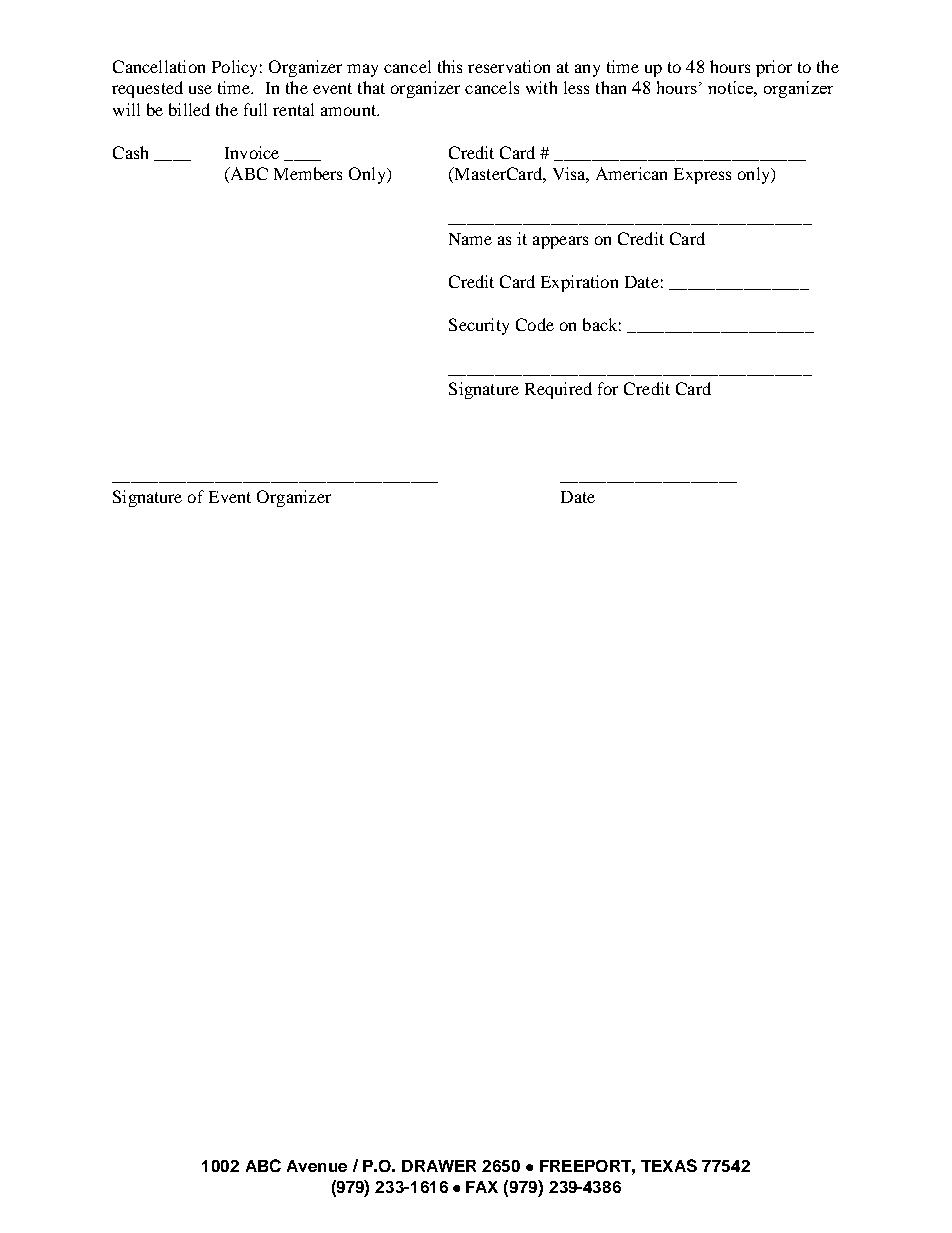 The width and height of the page is (952, 1233). I want to click on use, so click(200, 89).
